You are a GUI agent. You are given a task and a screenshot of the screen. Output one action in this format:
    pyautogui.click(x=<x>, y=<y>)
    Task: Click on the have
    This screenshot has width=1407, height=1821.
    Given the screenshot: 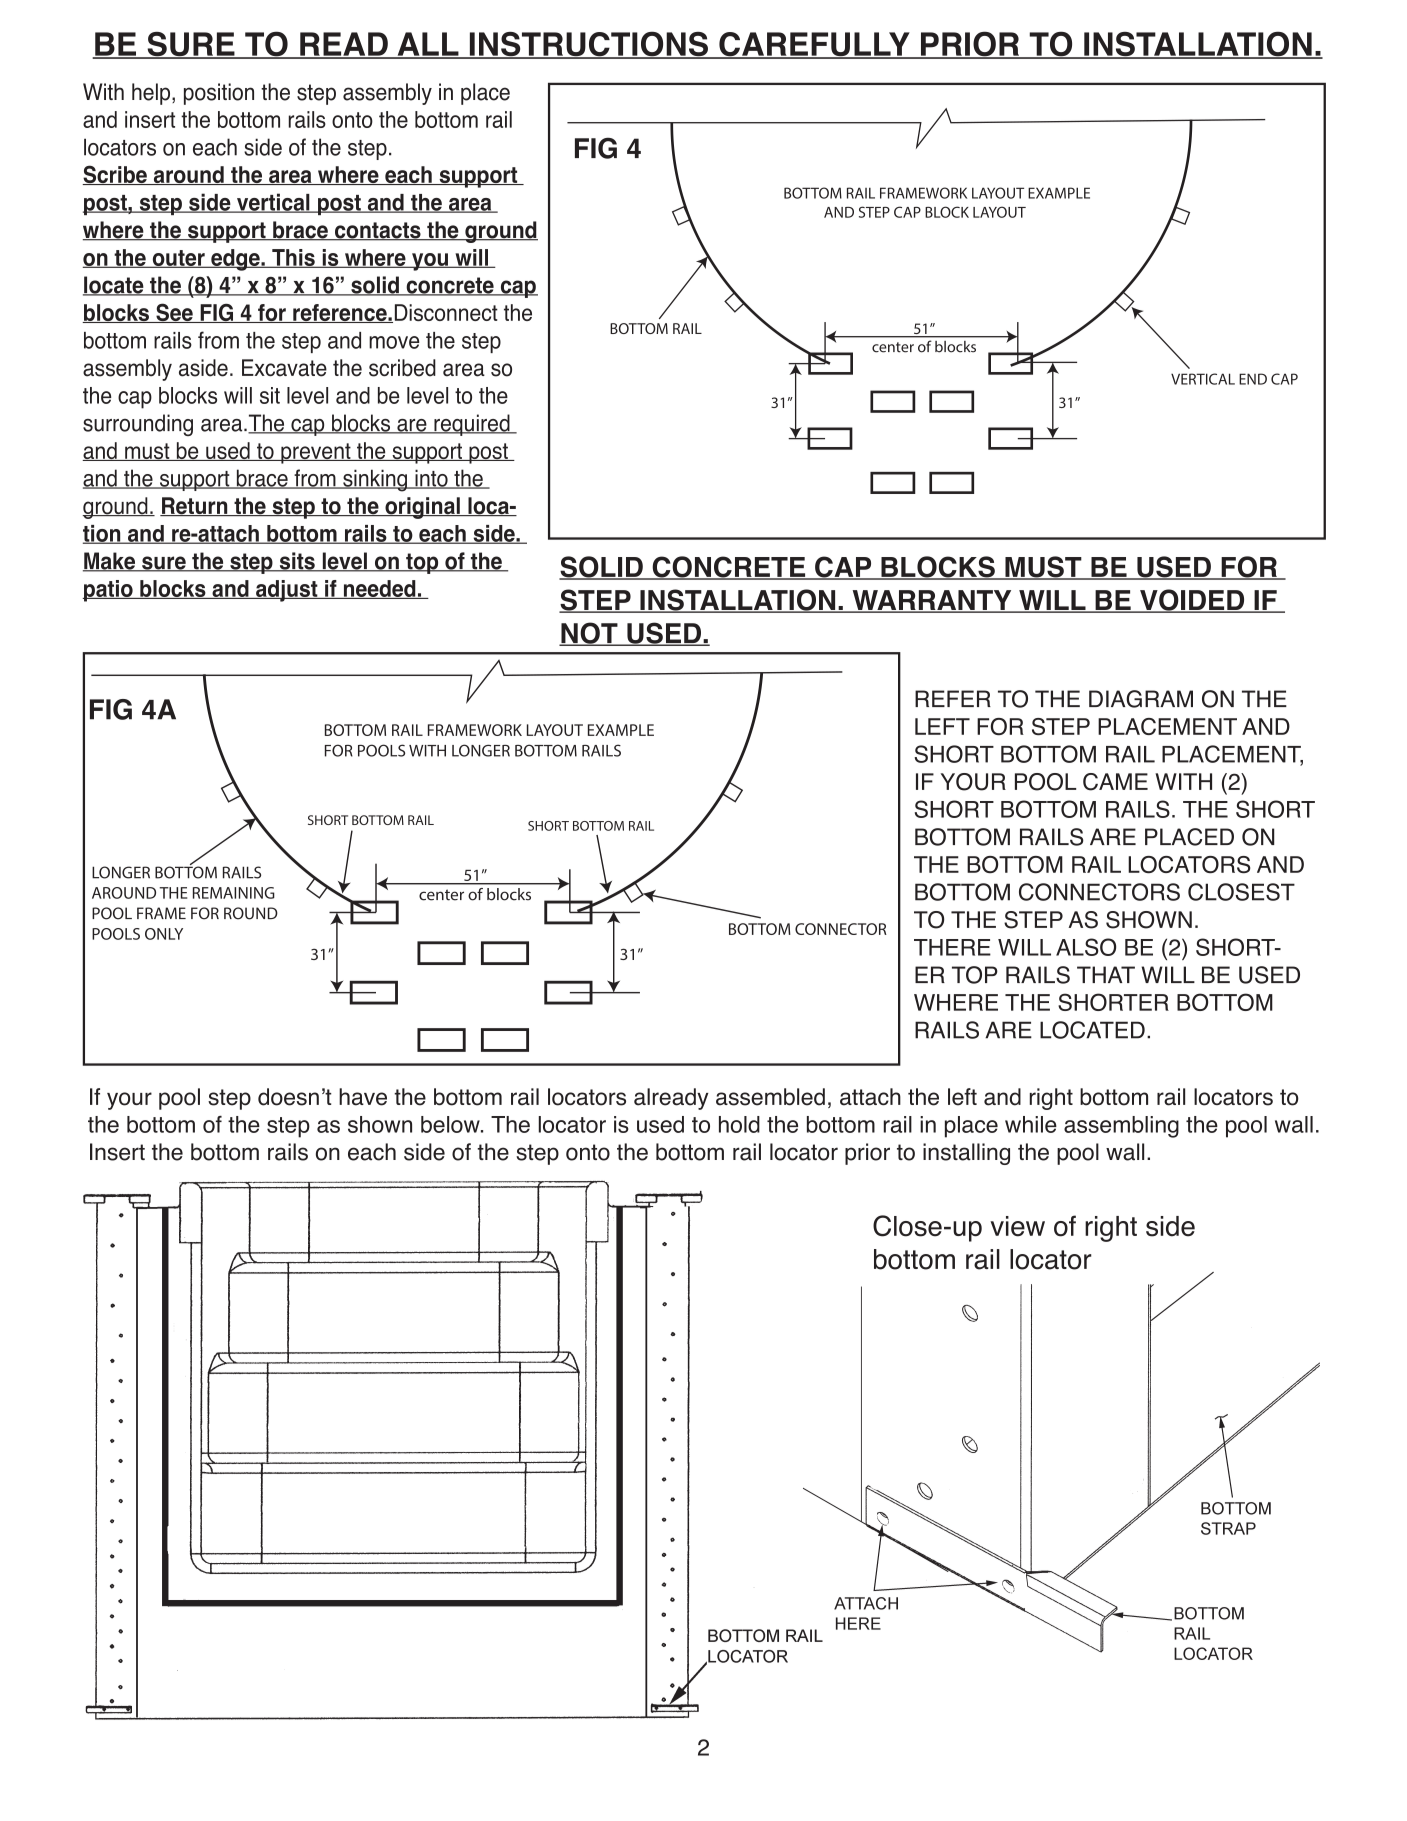 What is the action you would take?
    pyautogui.click(x=363, y=1097)
